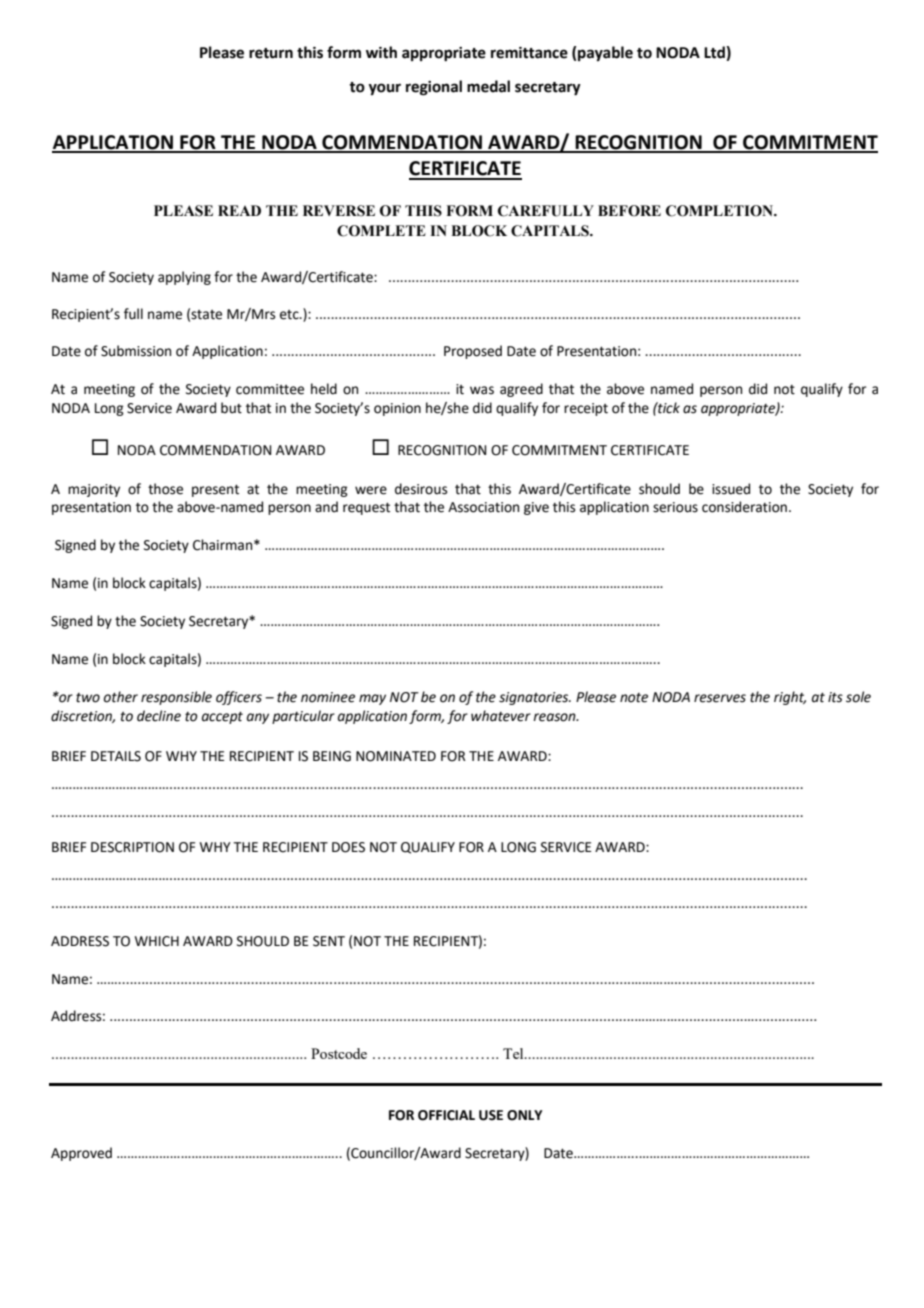 The width and height of the document is (924, 1308). I want to click on issued, so click(731, 489).
